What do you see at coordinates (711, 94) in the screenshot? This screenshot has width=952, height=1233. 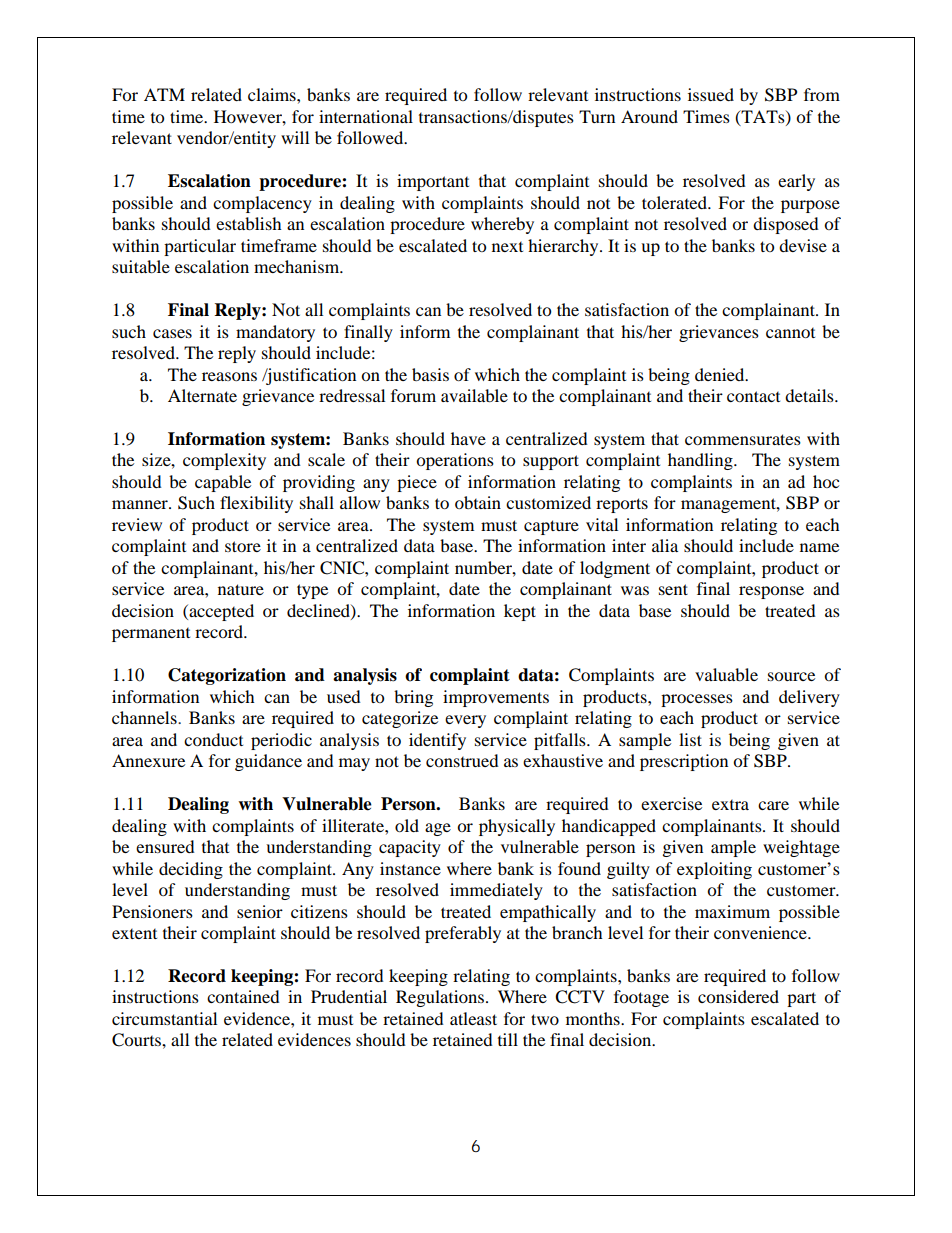 I see `issued` at bounding box center [711, 94].
